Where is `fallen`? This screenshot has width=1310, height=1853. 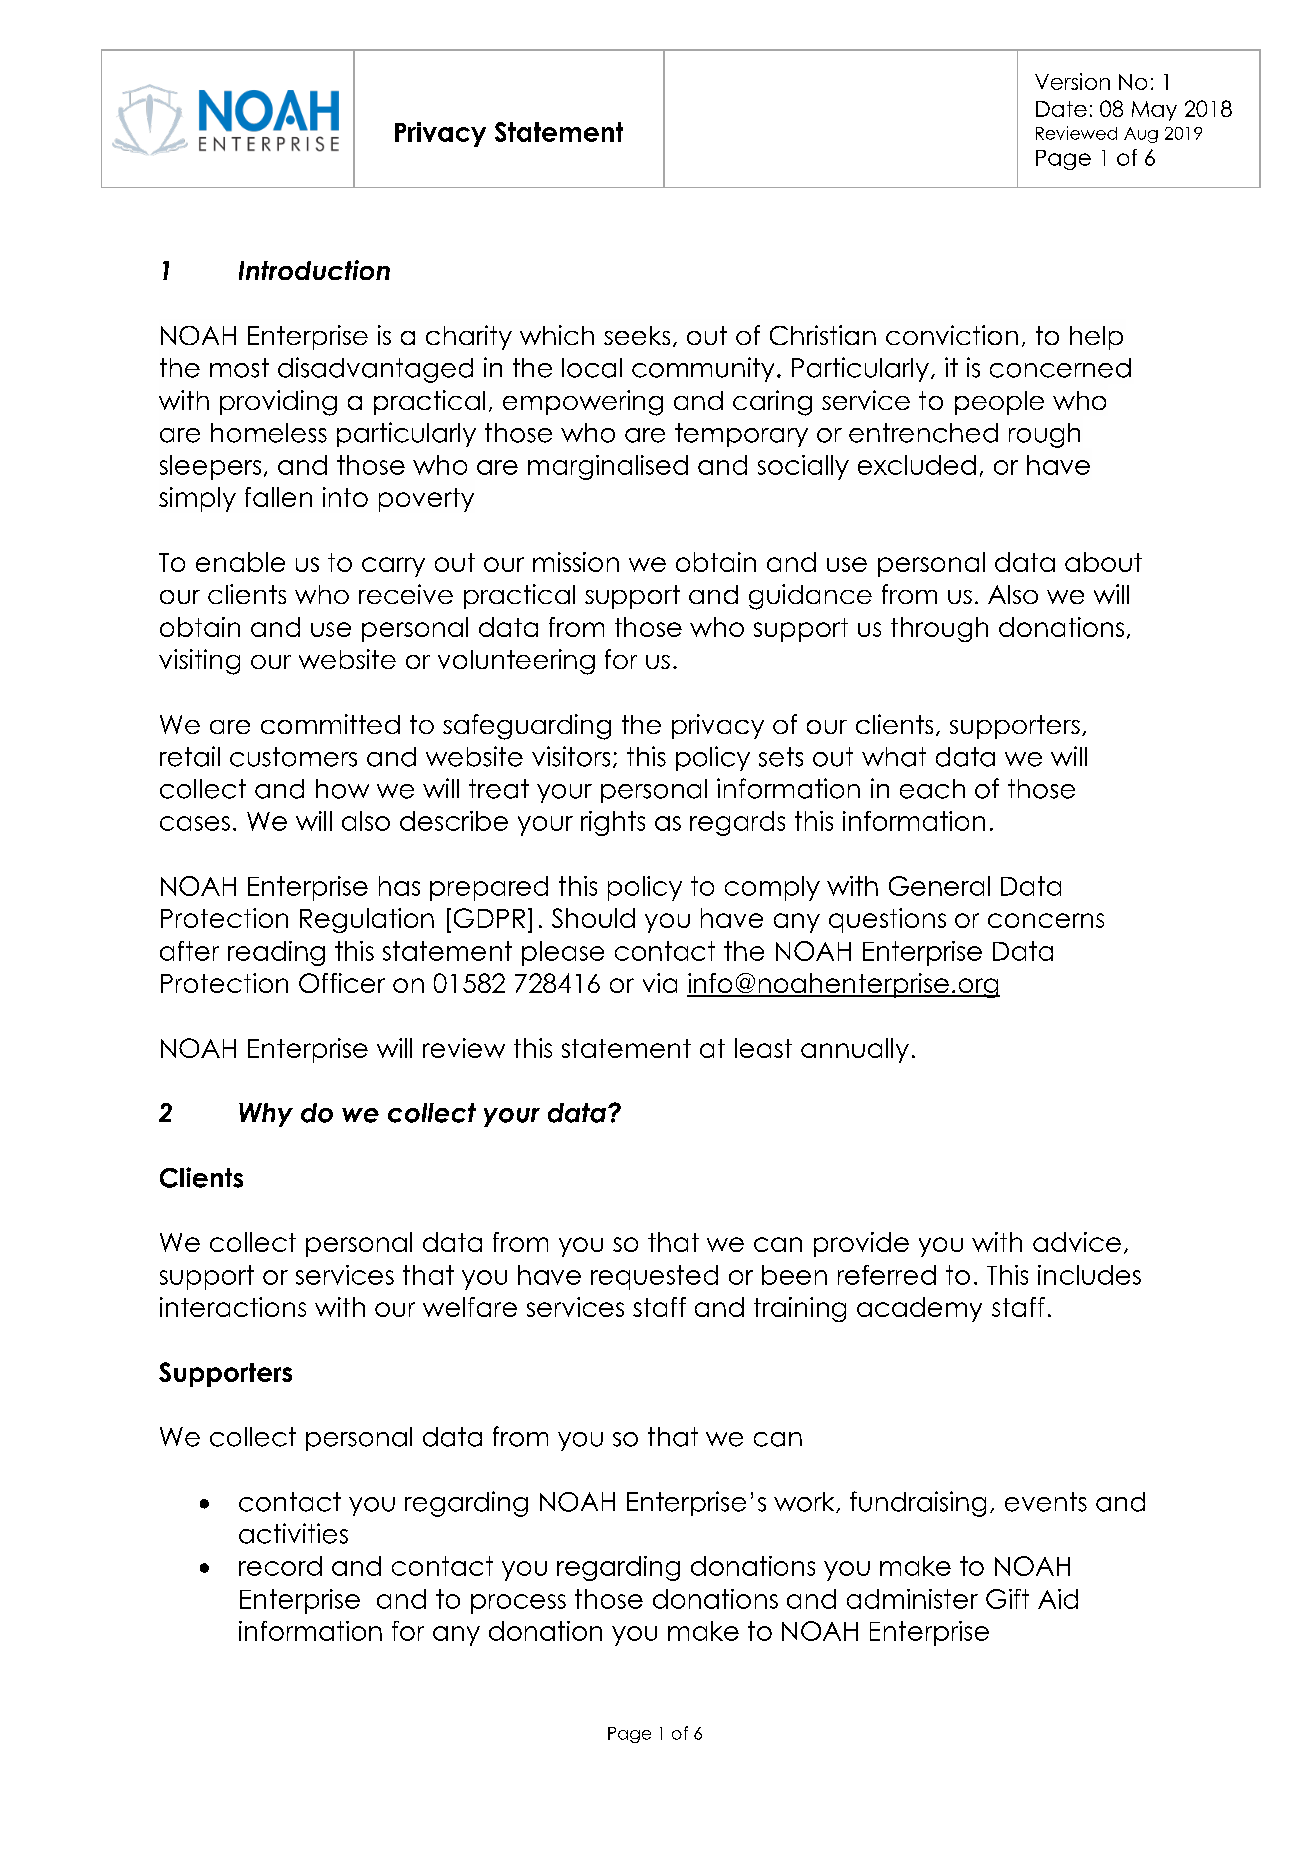 fallen is located at coordinates (278, 497).
